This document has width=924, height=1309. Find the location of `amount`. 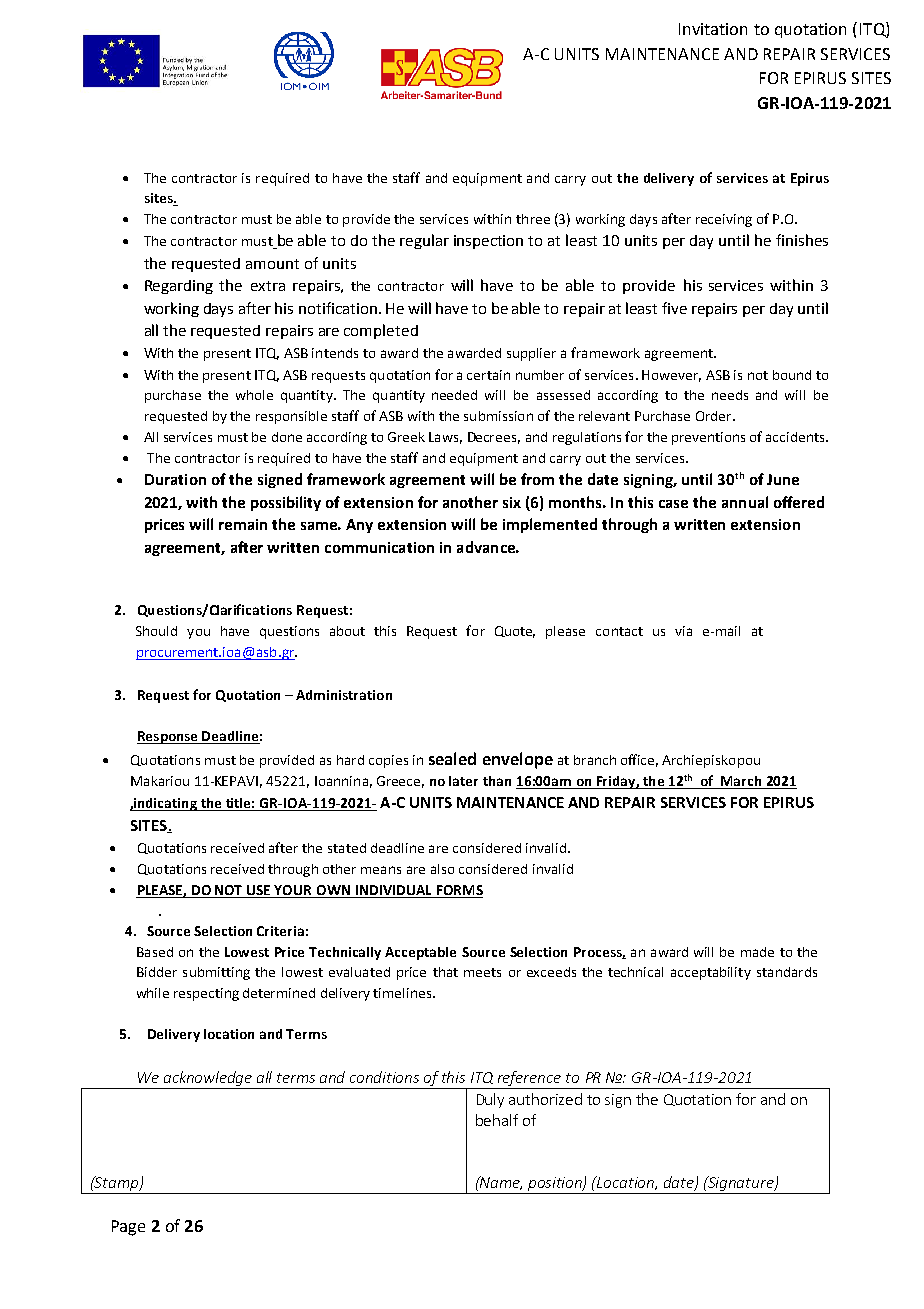

amount is located at coordinates (272, 264).
